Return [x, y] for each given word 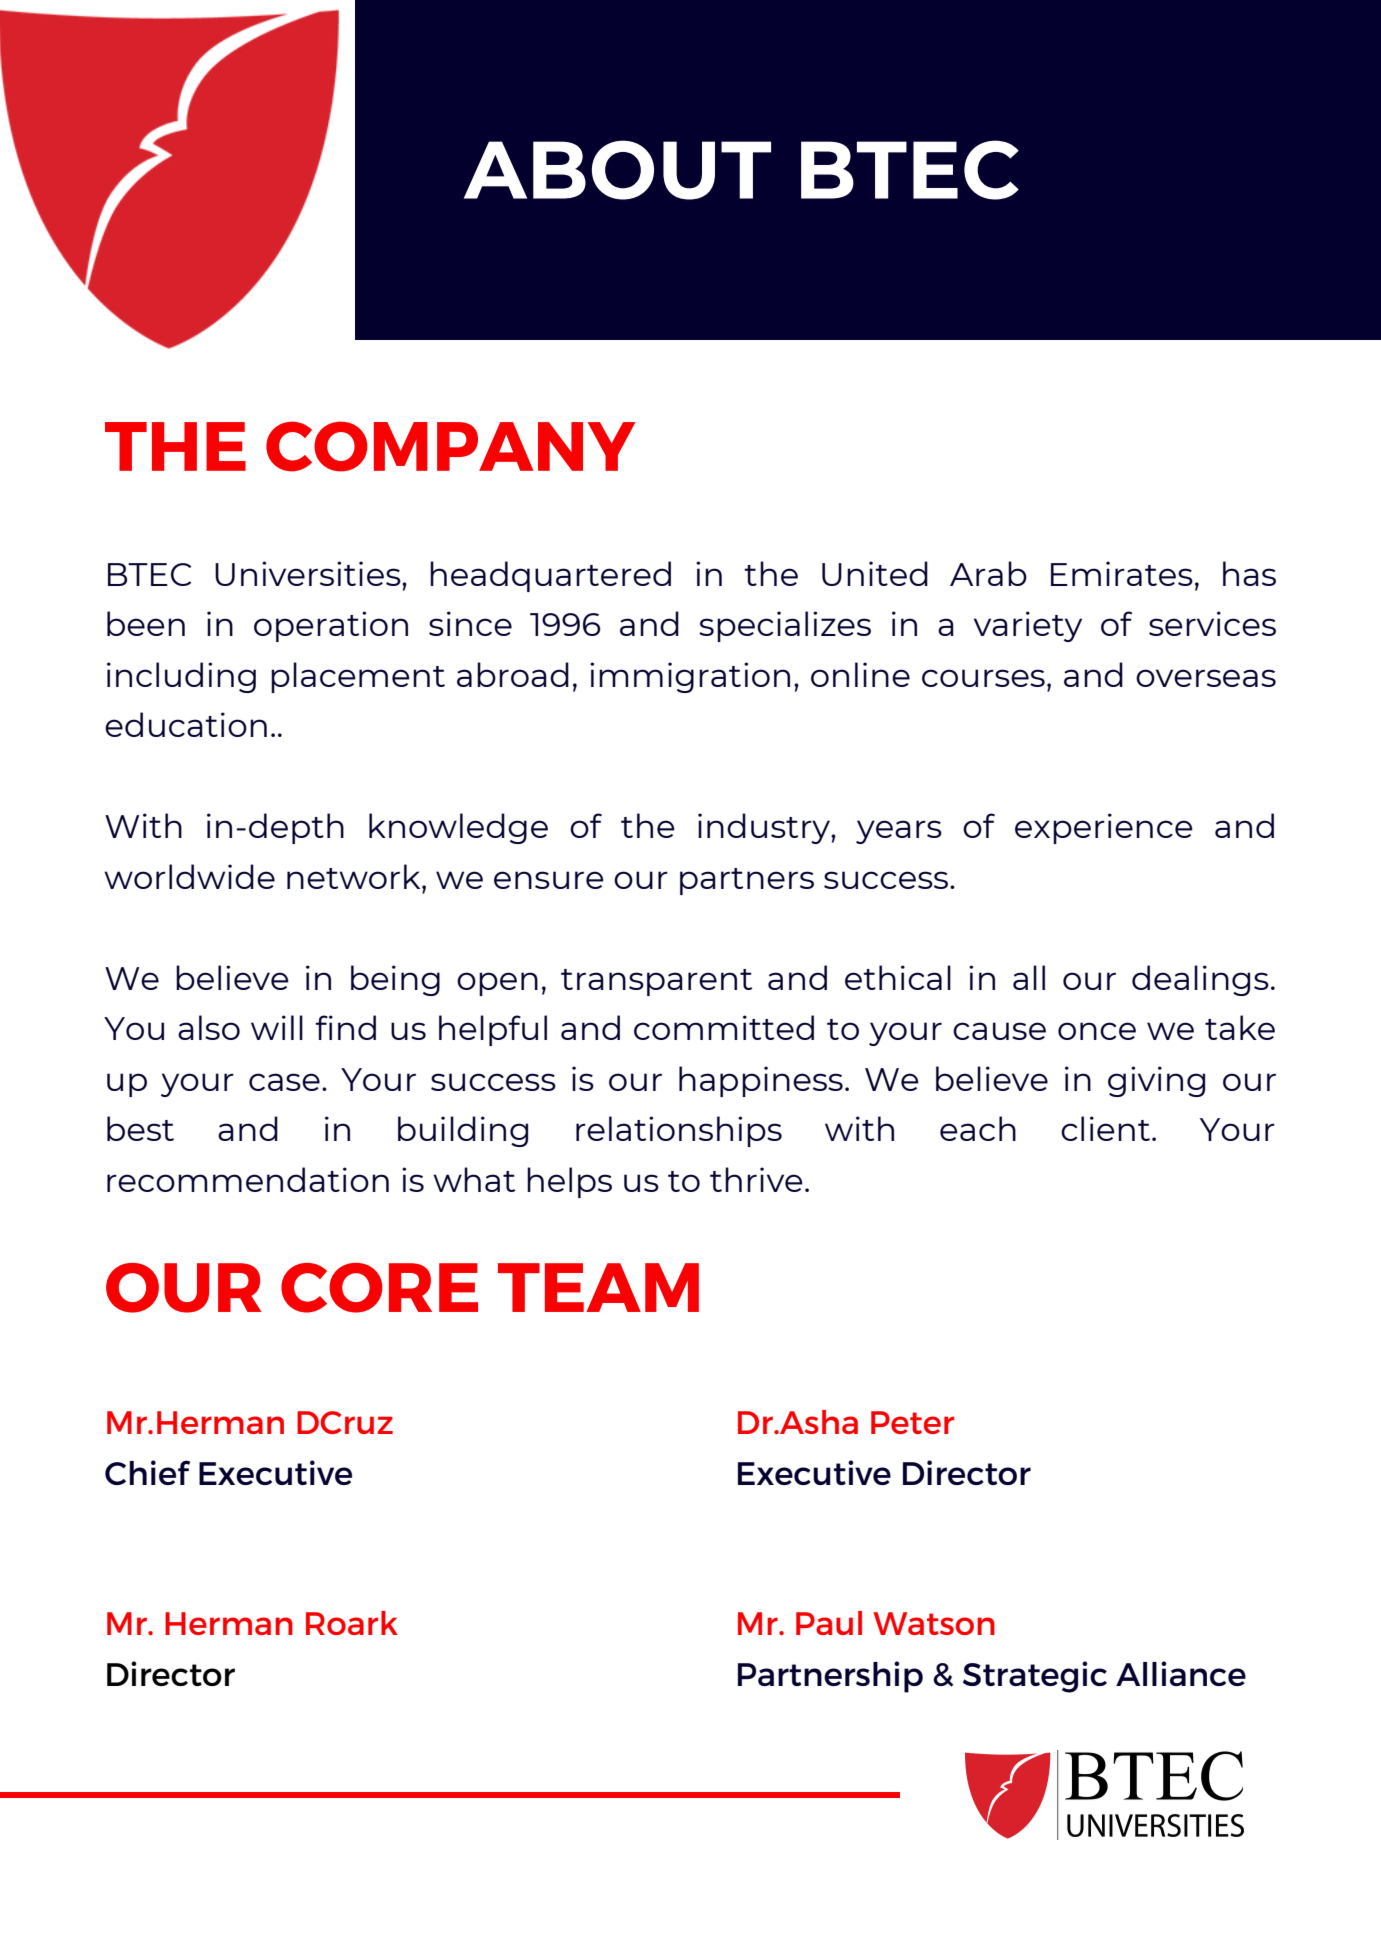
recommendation [248, 1179]
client [1105, 1128]
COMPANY [451, 446]
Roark [352, 1623]
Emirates [1122, 573]
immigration [690, 677]
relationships [679, 1131]
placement [358, 677]
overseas [1206, 678]
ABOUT [617, 170]
